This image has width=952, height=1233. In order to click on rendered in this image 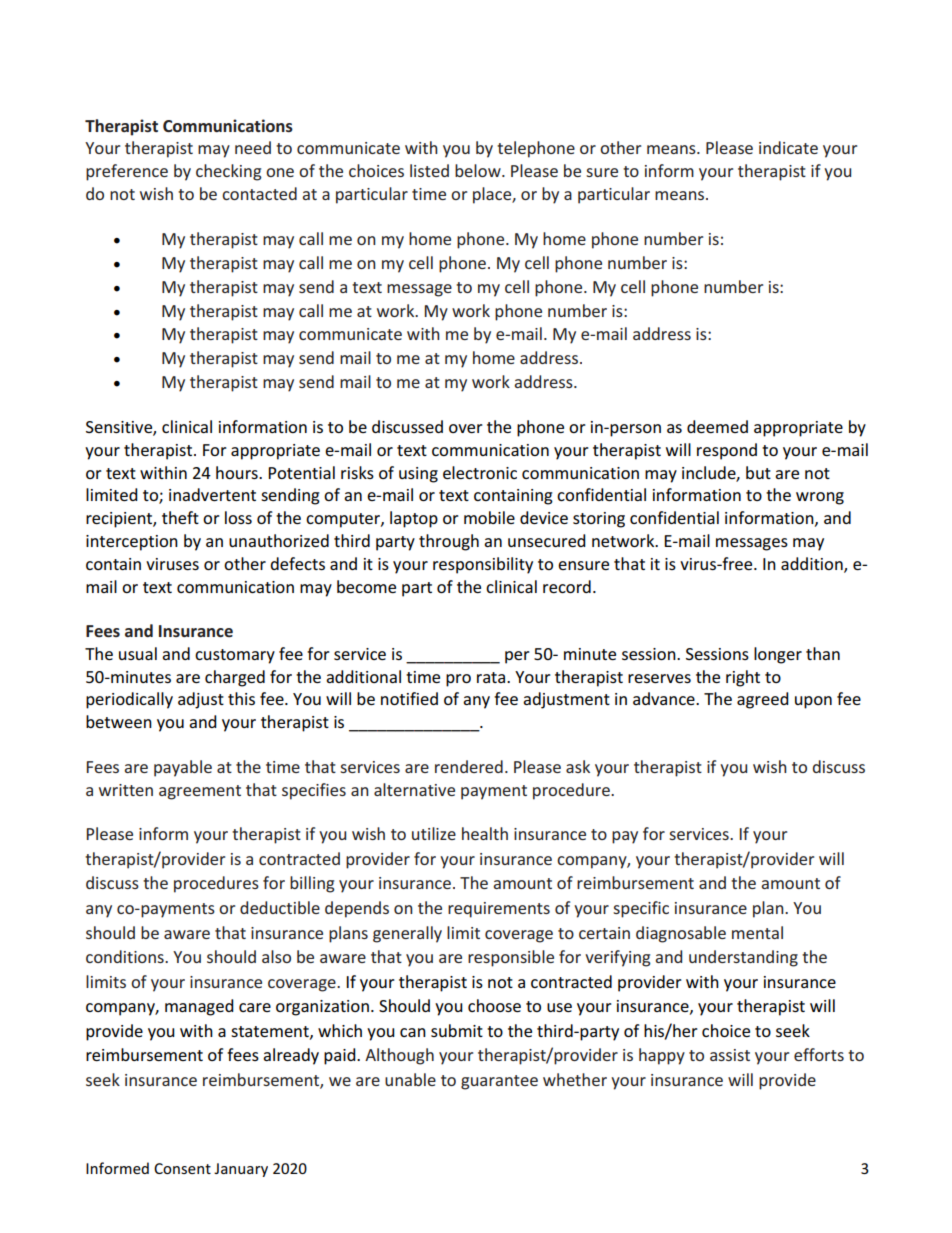, I will do `click(469, 766)`.
